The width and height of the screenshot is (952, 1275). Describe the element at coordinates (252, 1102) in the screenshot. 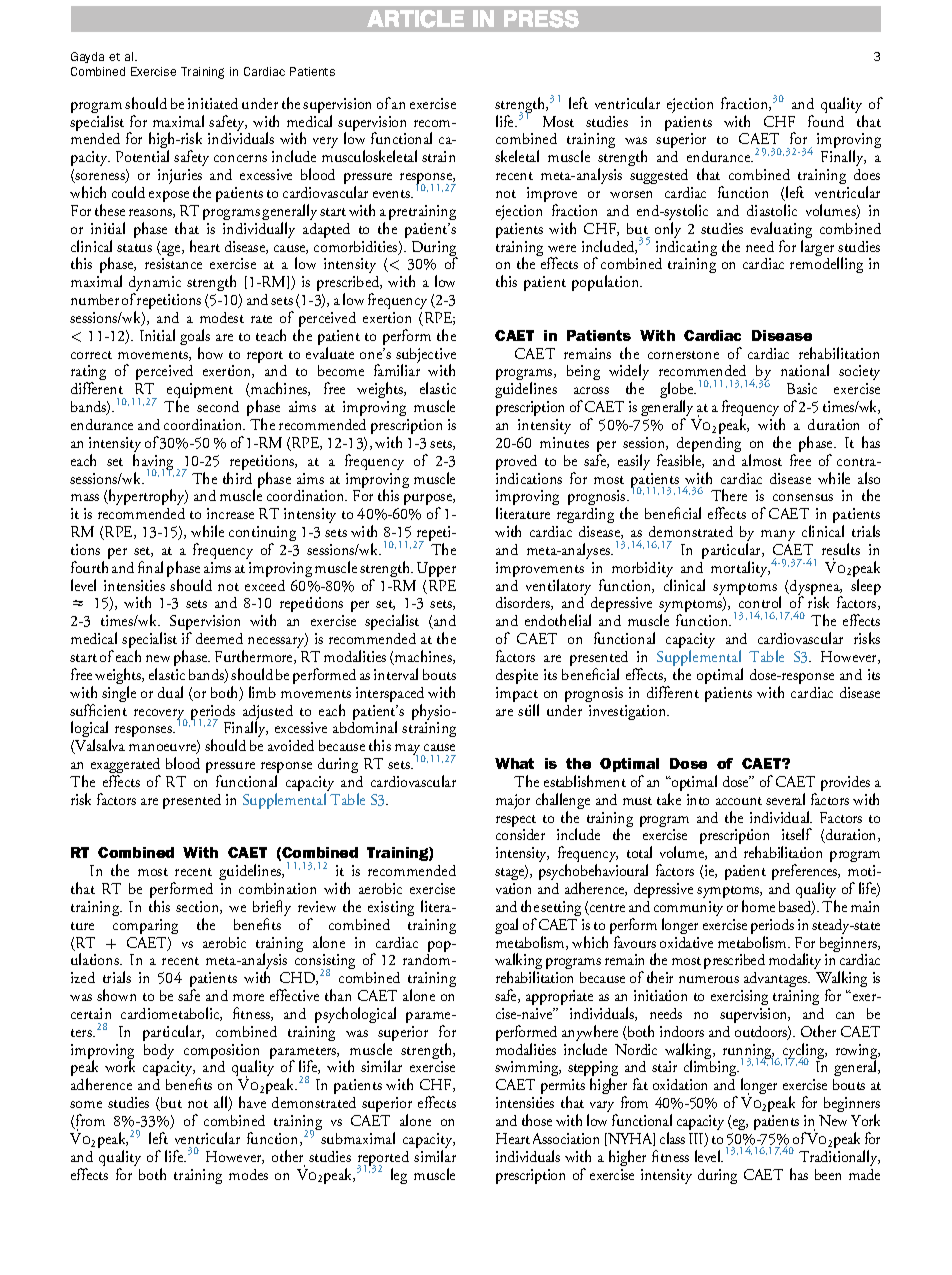

I see `have` at that location.
